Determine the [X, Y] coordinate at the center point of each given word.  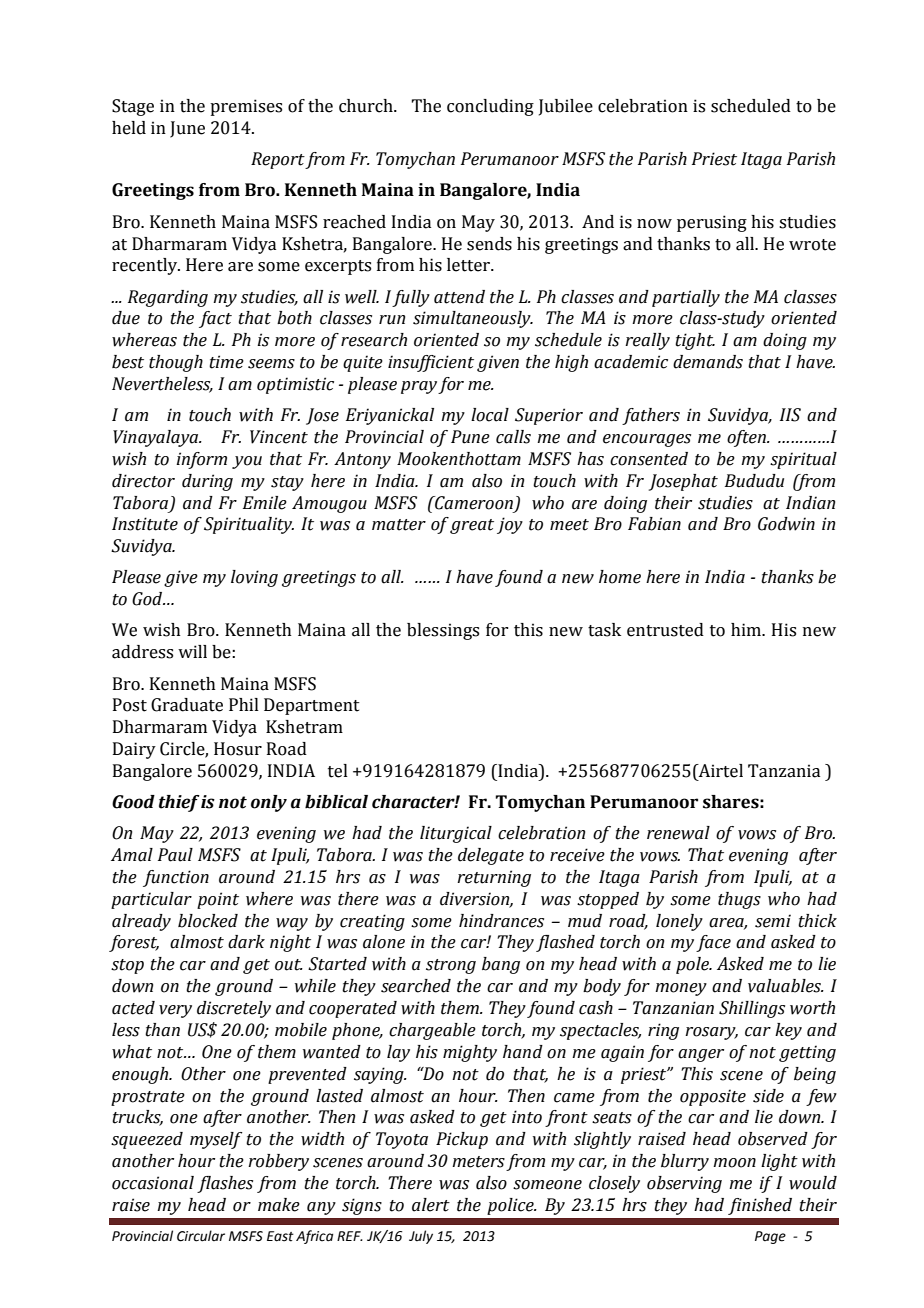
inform [201, 460]
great [472, 526]
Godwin [786, 524]
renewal [678, 833]
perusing [712, 223]
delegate [491, 856]
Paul [175, 855]
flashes [225, 1184]
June [187, 129]
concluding [490, 107]
